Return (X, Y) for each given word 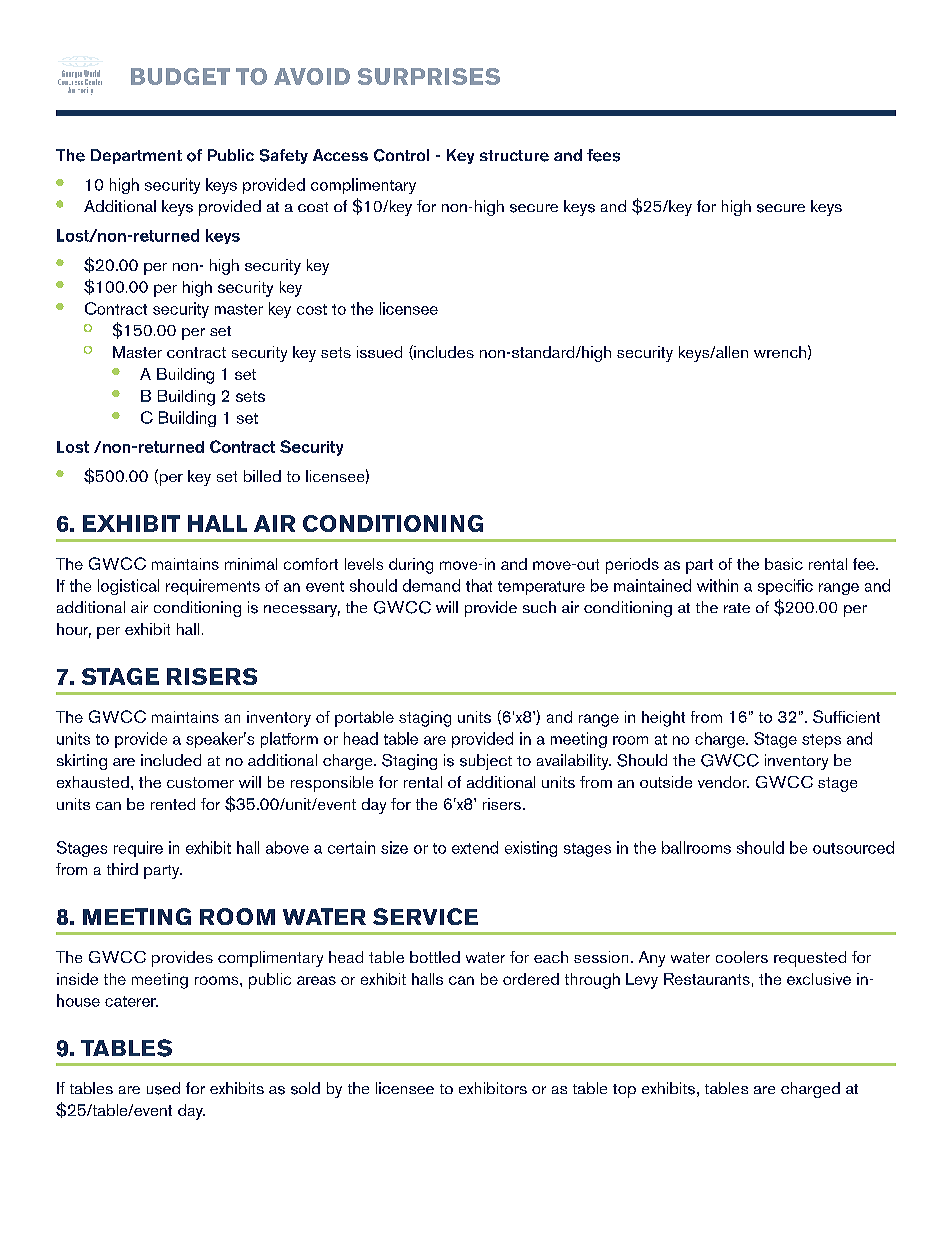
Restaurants (707, 979)
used (163, 1088)
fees (603, 155)
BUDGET (180, 76)
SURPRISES (429, 76)
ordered (531, 979)
